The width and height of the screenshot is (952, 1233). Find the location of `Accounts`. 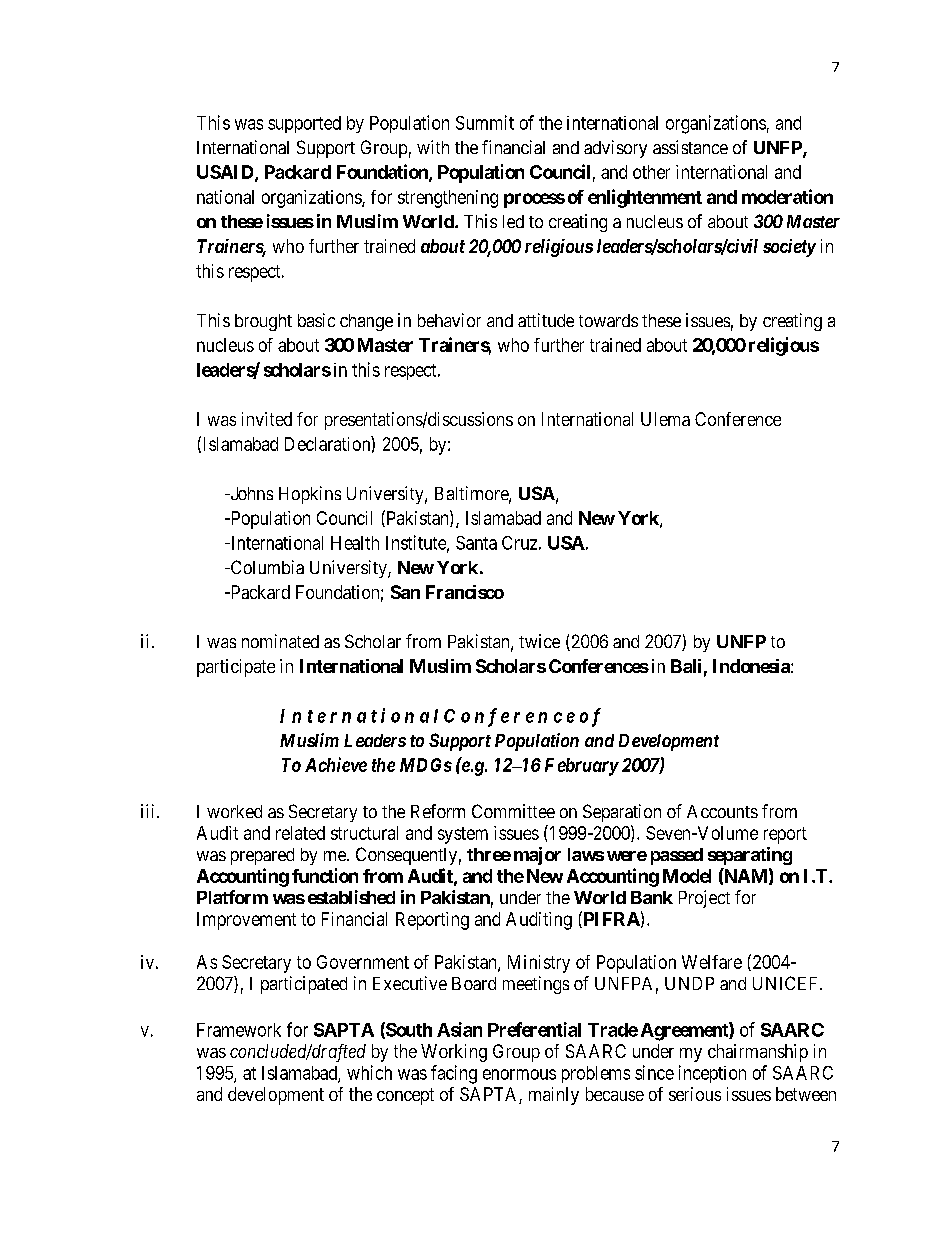

Accounts is located at coordinates (722, 811).
